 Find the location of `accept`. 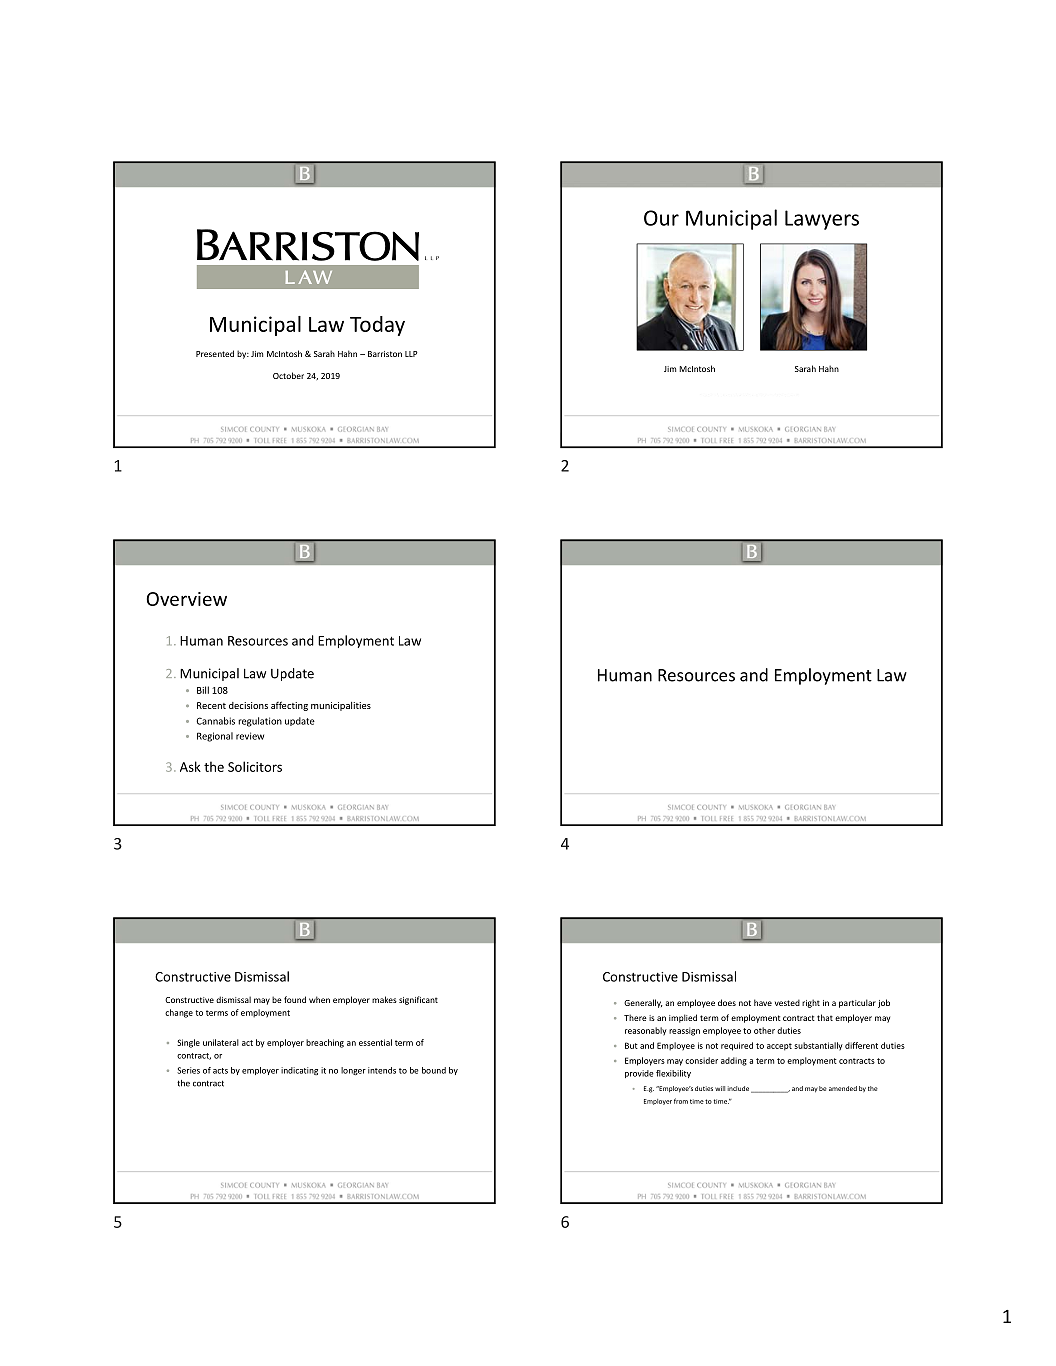

accept is located at coordinates (779, 1047).
